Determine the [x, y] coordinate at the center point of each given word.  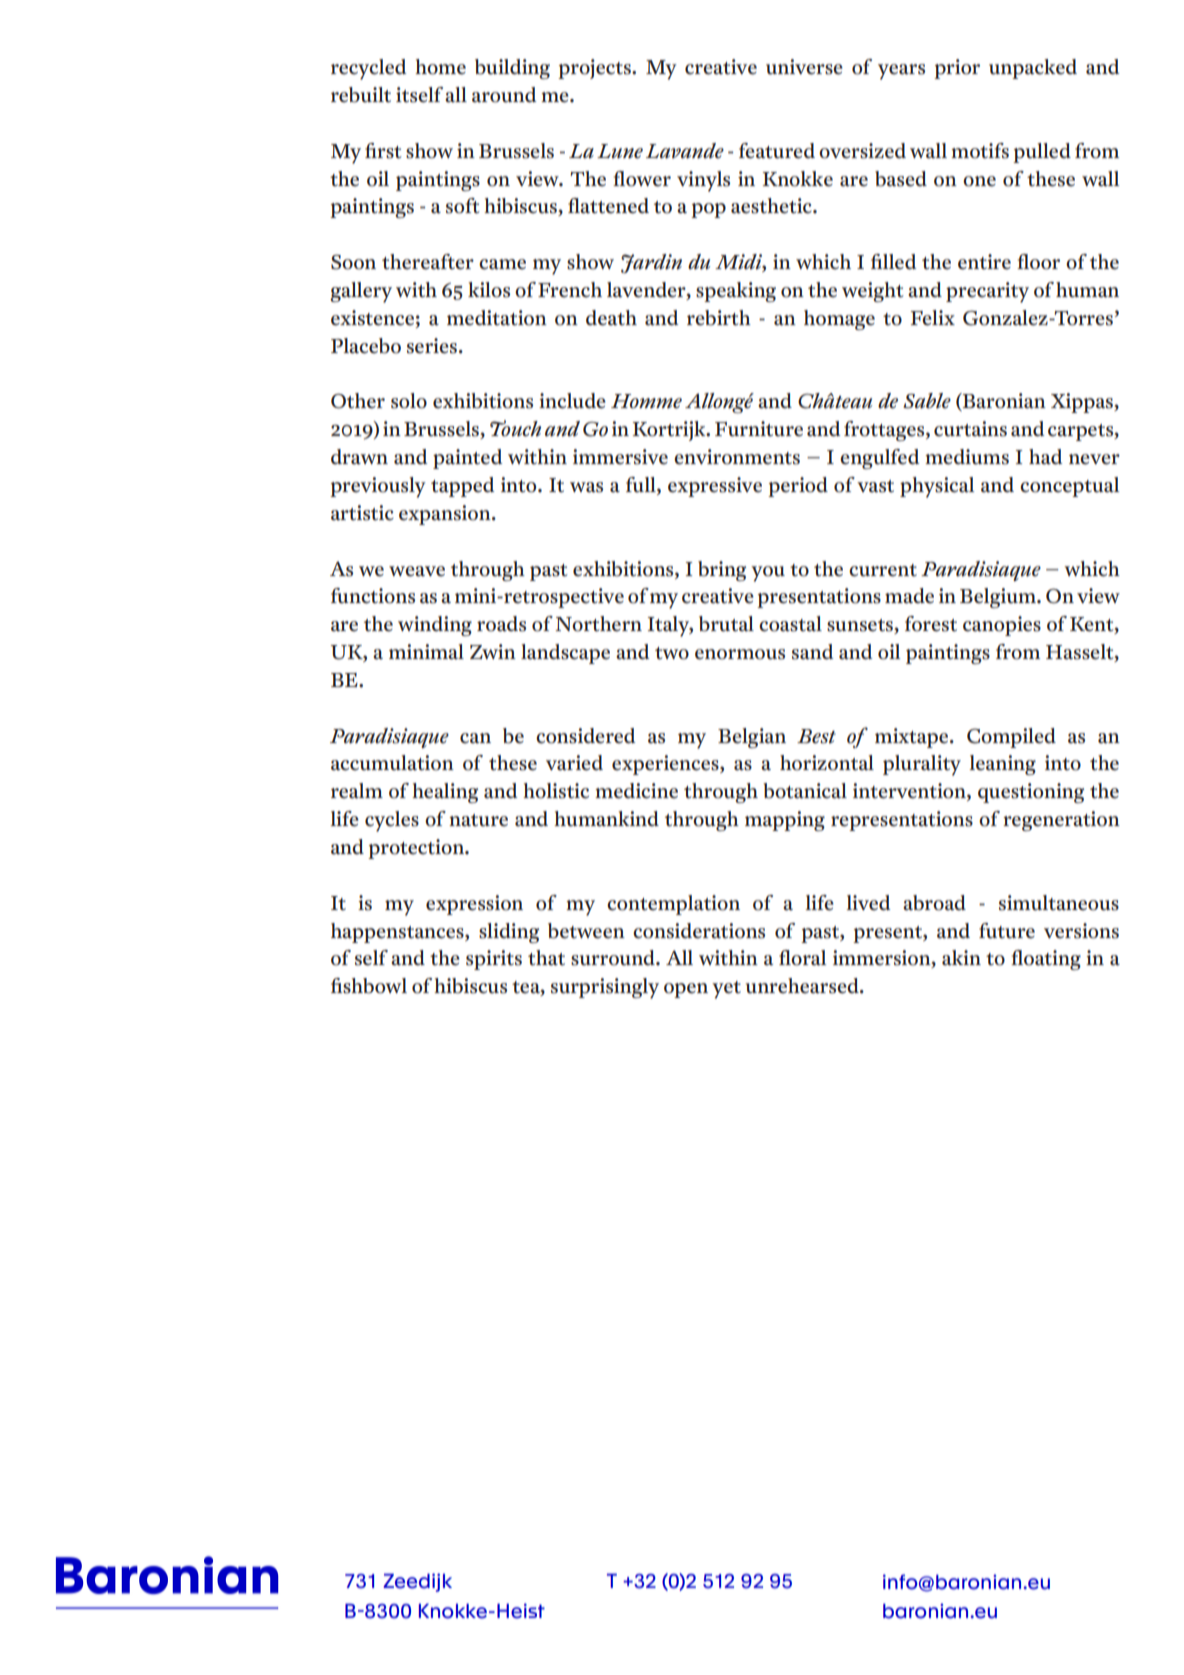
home [440, 67]
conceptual [1069, 487]
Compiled [1011, 738]
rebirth [719, 318]
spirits [494, 960]
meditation [497, 318]
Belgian [752, 738]
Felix [933, 318]
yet [726, 990]
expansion [446, 515]
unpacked [1033, 69]
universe [804, 67]
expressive [715, 487]
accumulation [392, 763]
